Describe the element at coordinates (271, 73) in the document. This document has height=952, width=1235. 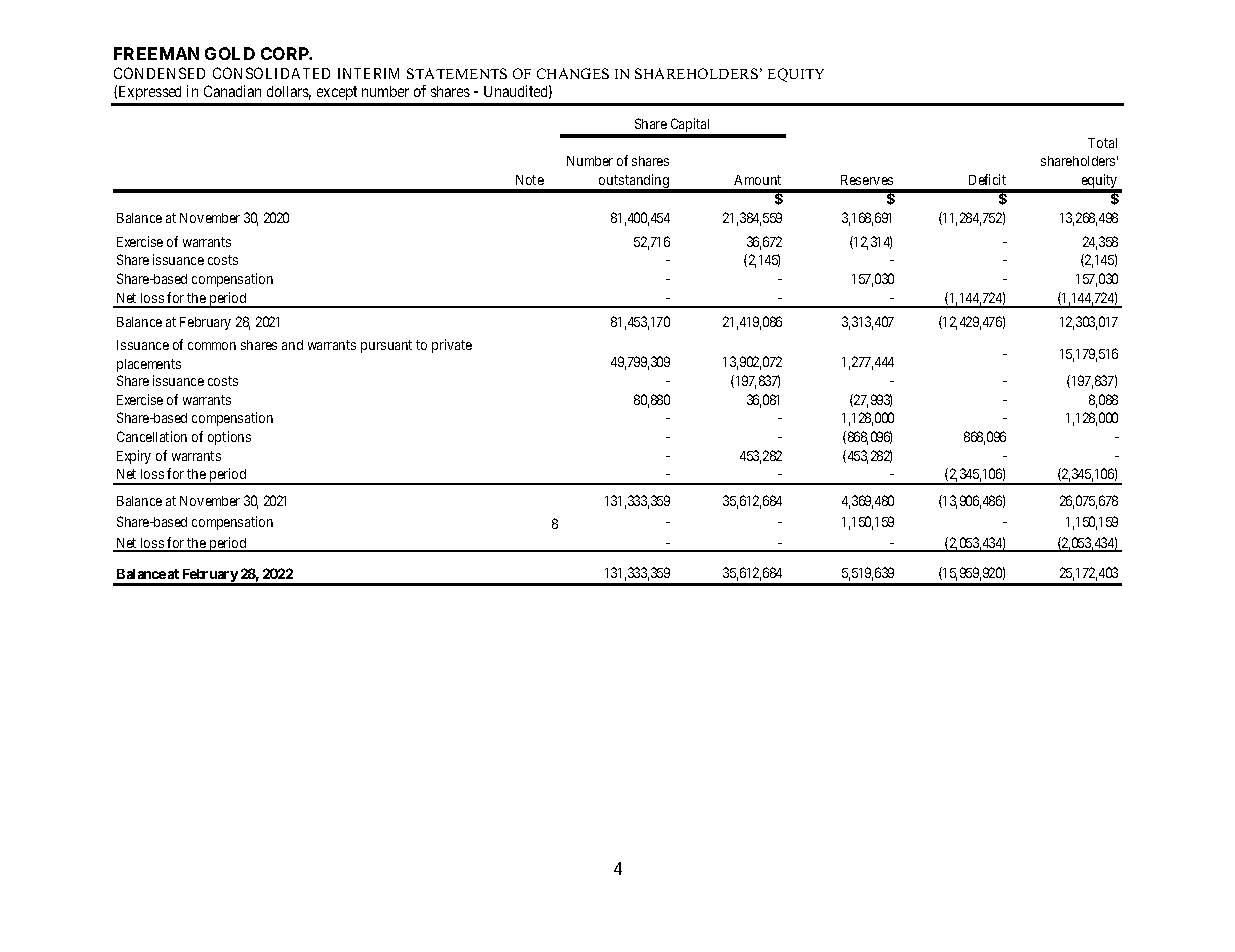
I see `CONSOLIDATED` at that location.
